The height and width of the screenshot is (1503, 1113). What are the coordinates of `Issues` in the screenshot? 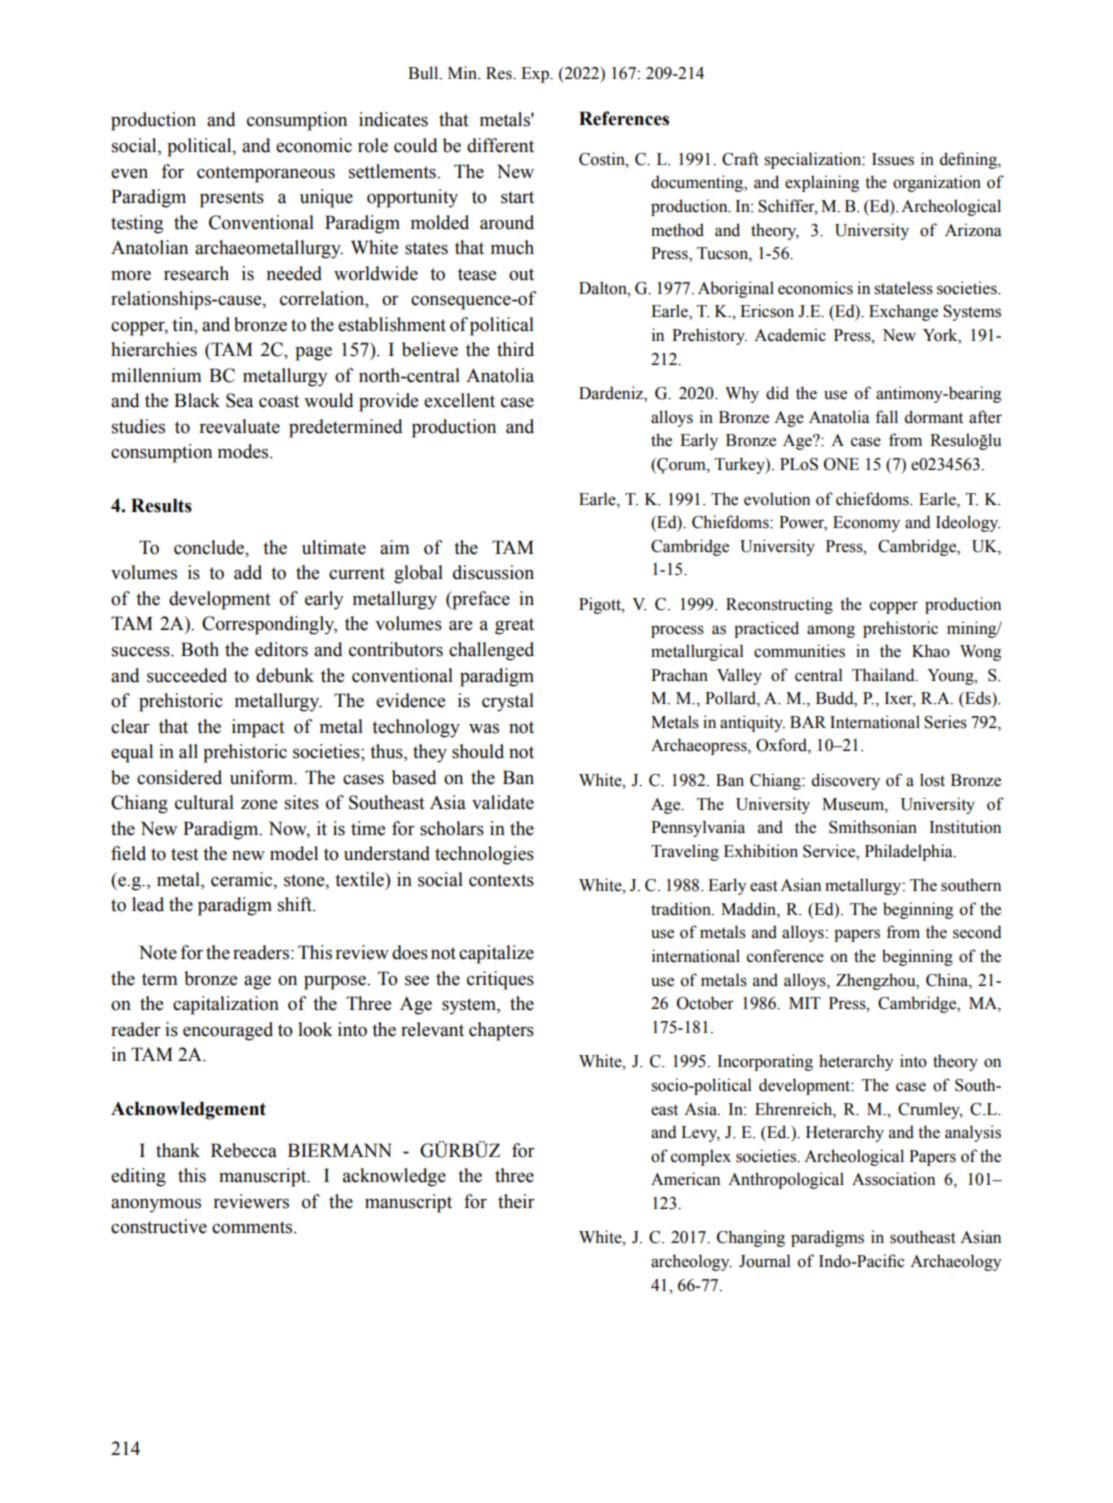 It's located at (893, 159).
